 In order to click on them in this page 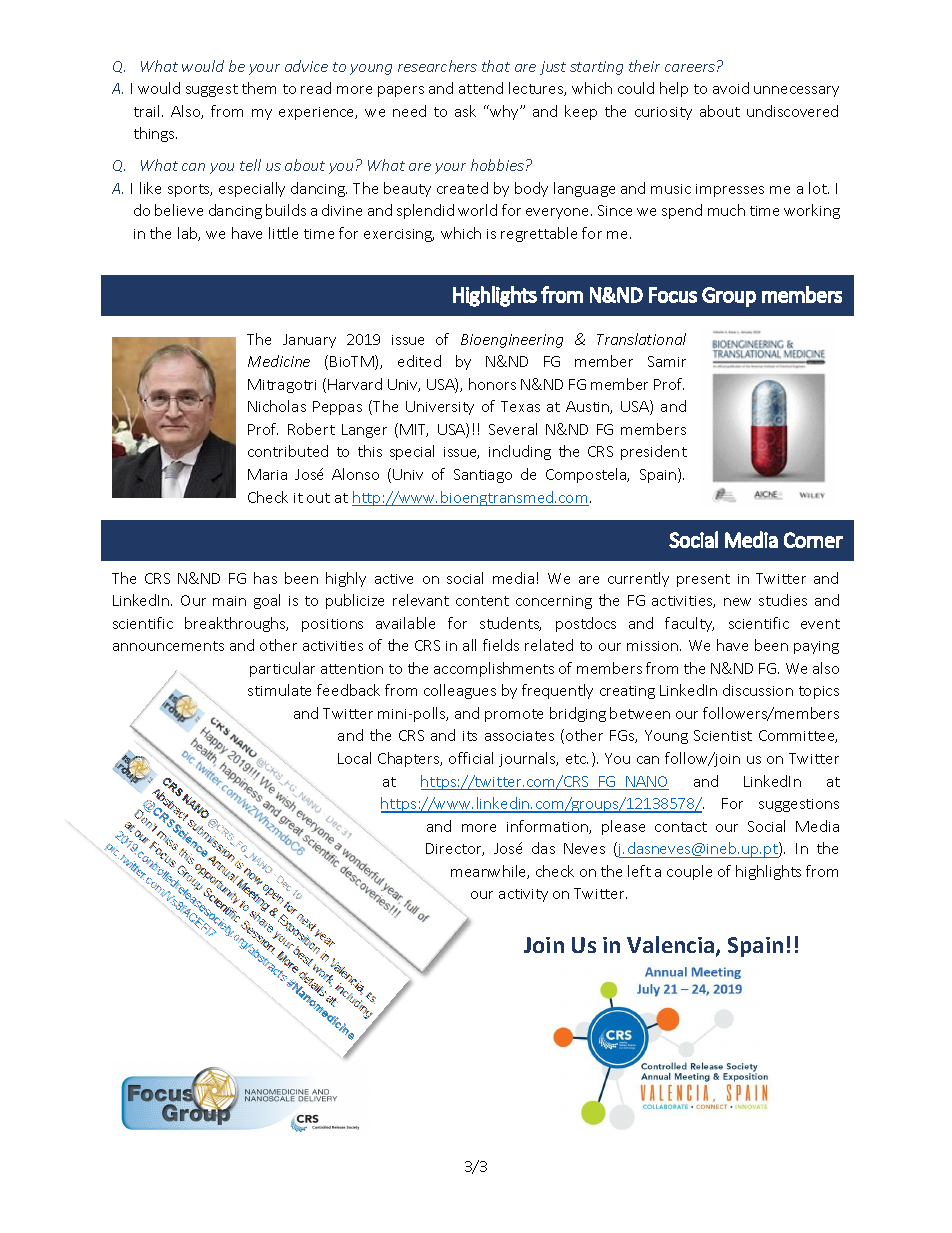, I will do `click(259, 88)`.
